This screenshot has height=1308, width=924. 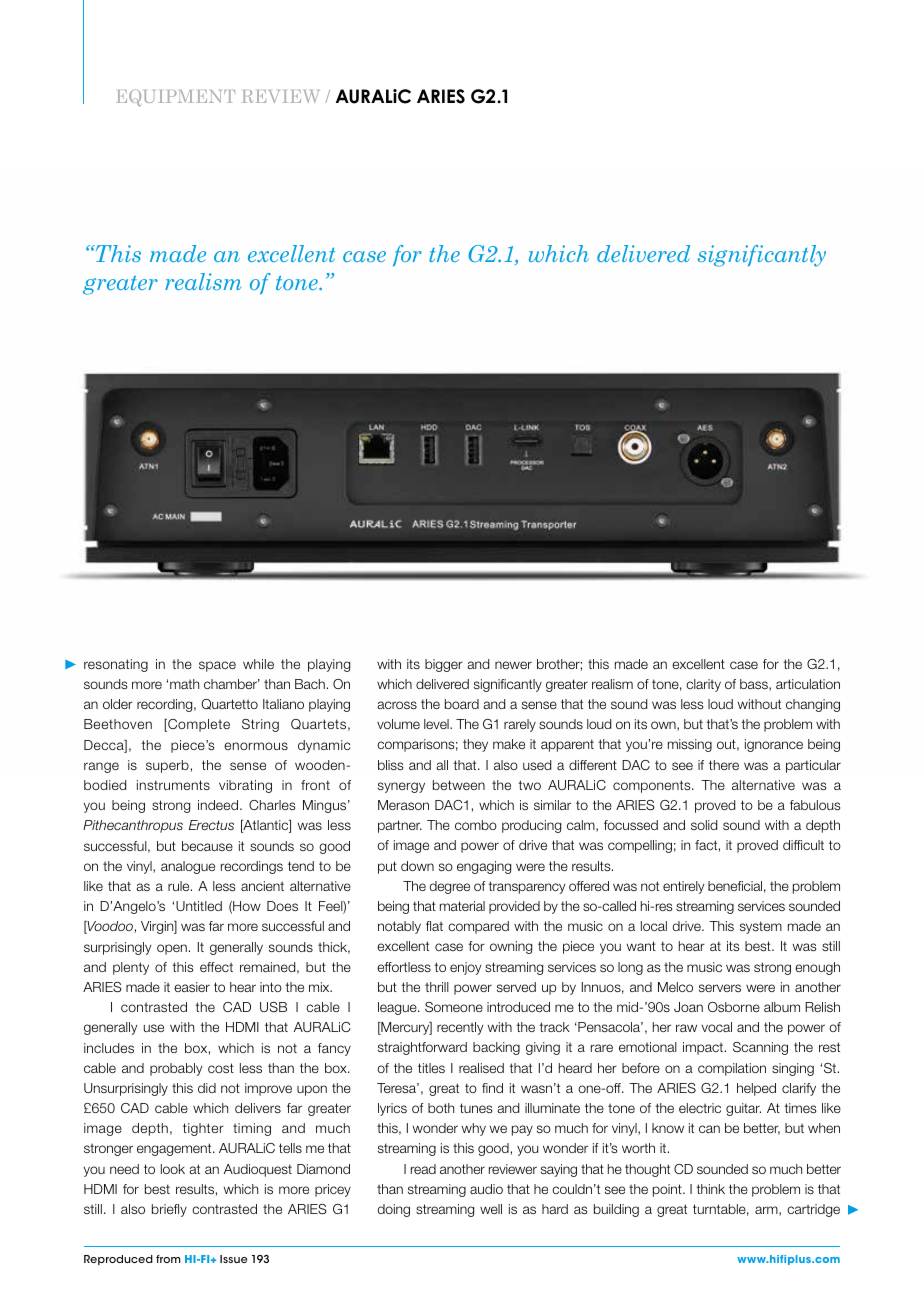 I want to click on think, so click(x=710, y=1189).
